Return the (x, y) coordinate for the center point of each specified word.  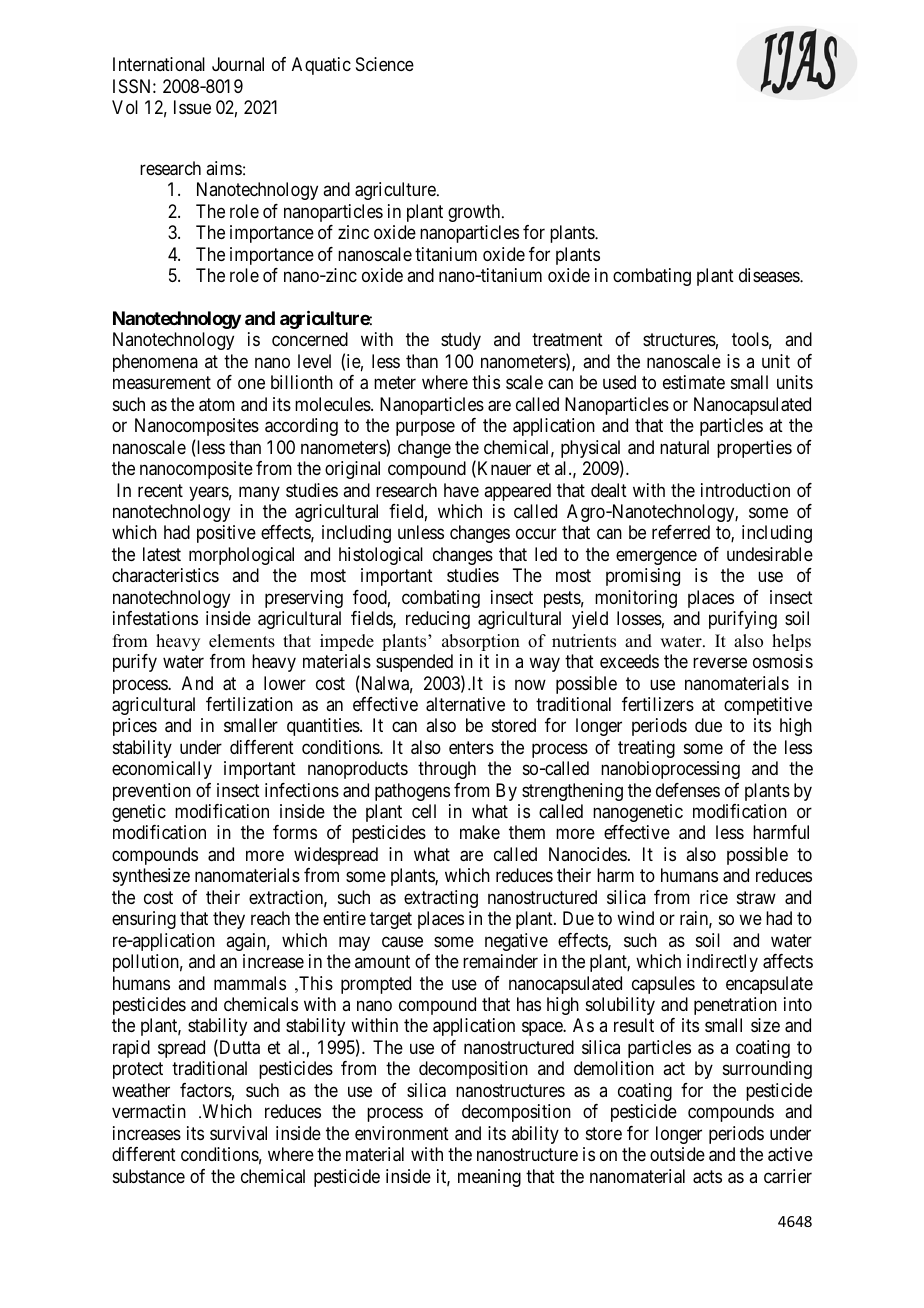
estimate (694, 382)
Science (385, 64)
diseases (770, 275)
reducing (438, 620)
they (229, 920)
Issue (192, 107)
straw (756, 898)
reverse (720, 663)
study (461, 341)
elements (242, 641)
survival (238, 1133)
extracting (441, 899)
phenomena (155, 363)
